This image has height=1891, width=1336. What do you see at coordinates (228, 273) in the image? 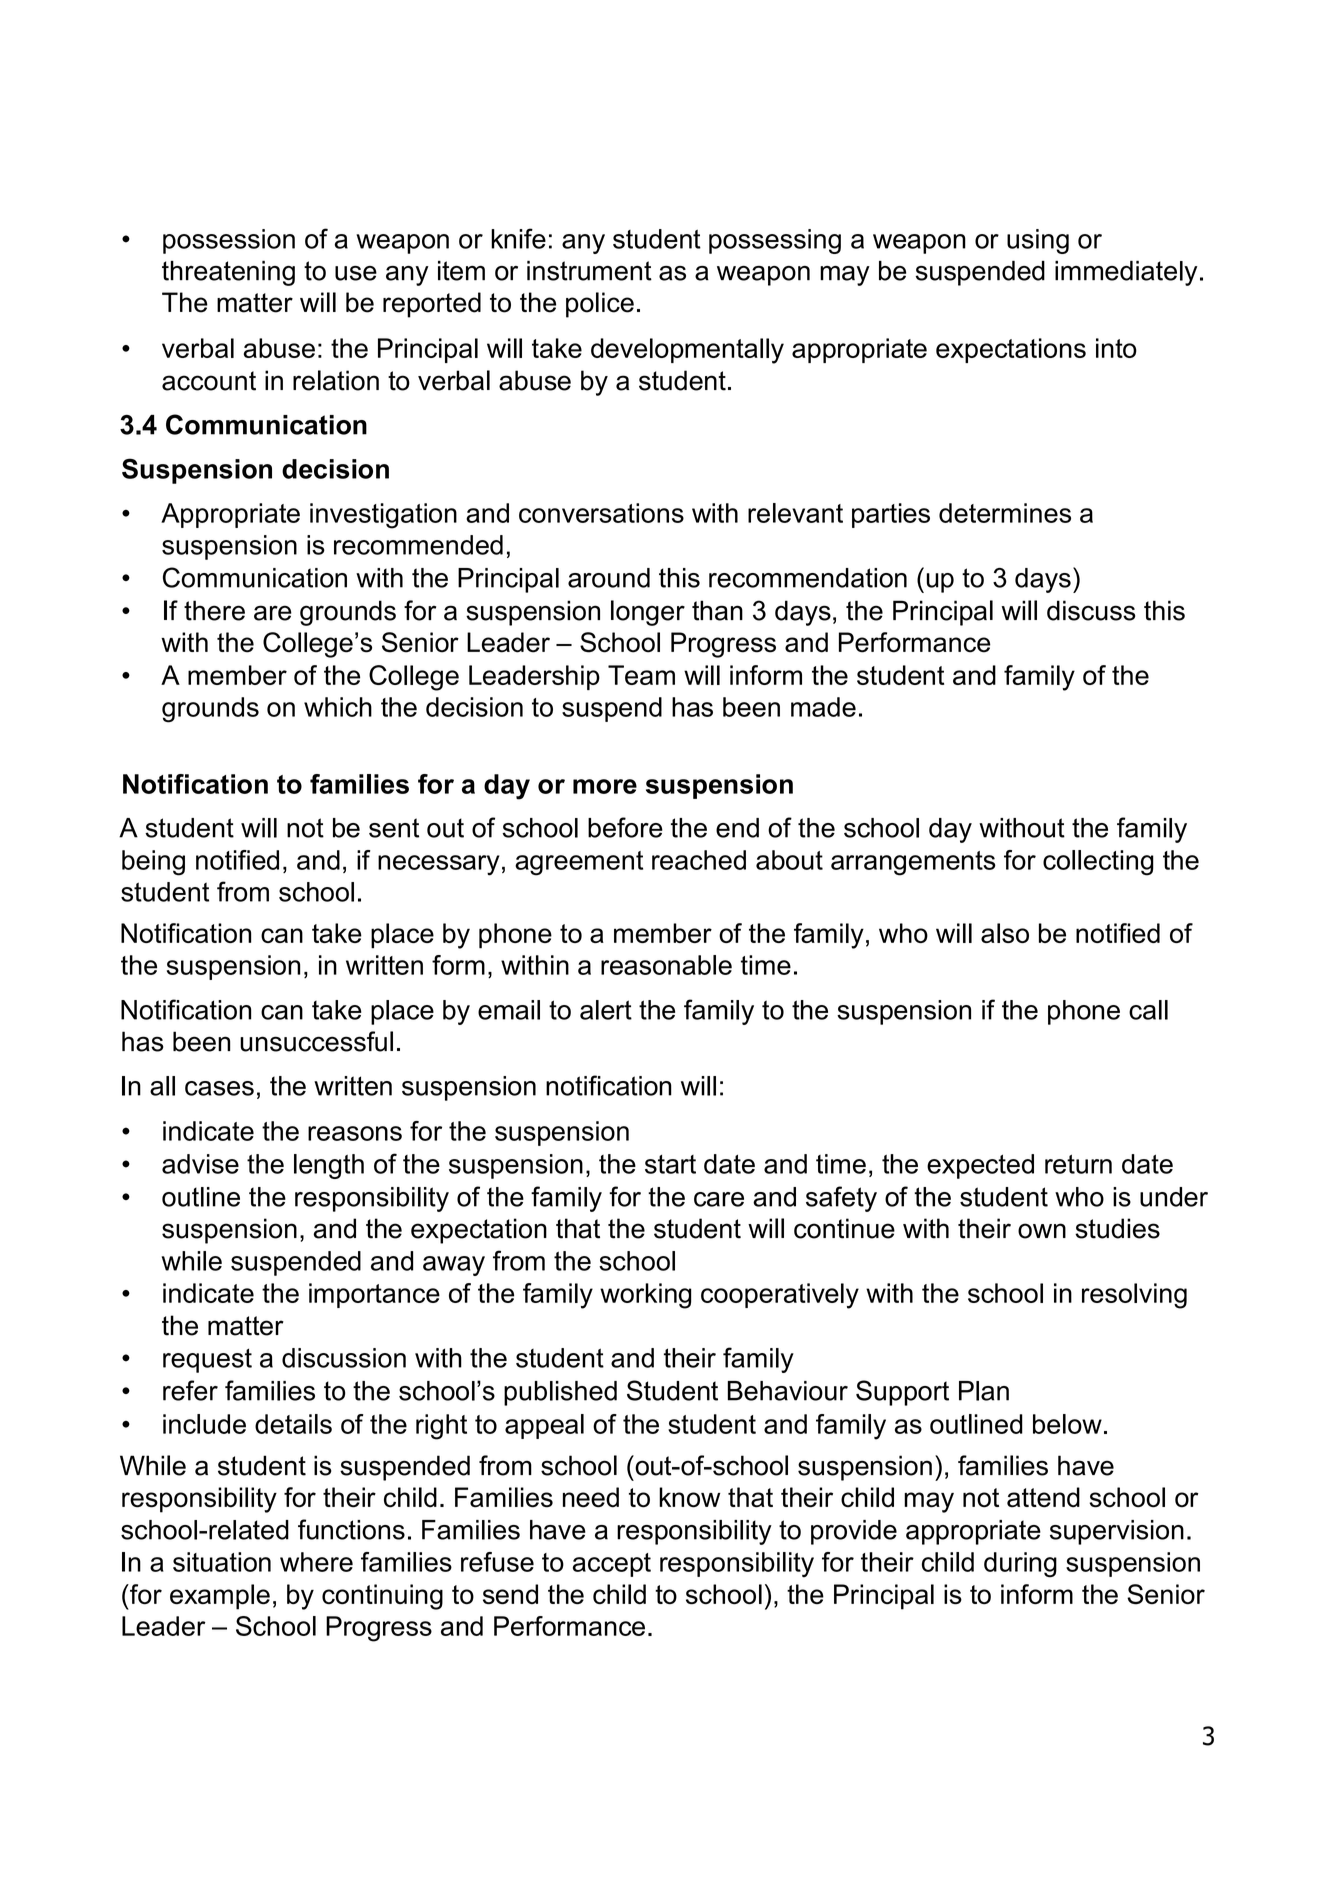
I see `threatening` at bounding box center [228, 273].
